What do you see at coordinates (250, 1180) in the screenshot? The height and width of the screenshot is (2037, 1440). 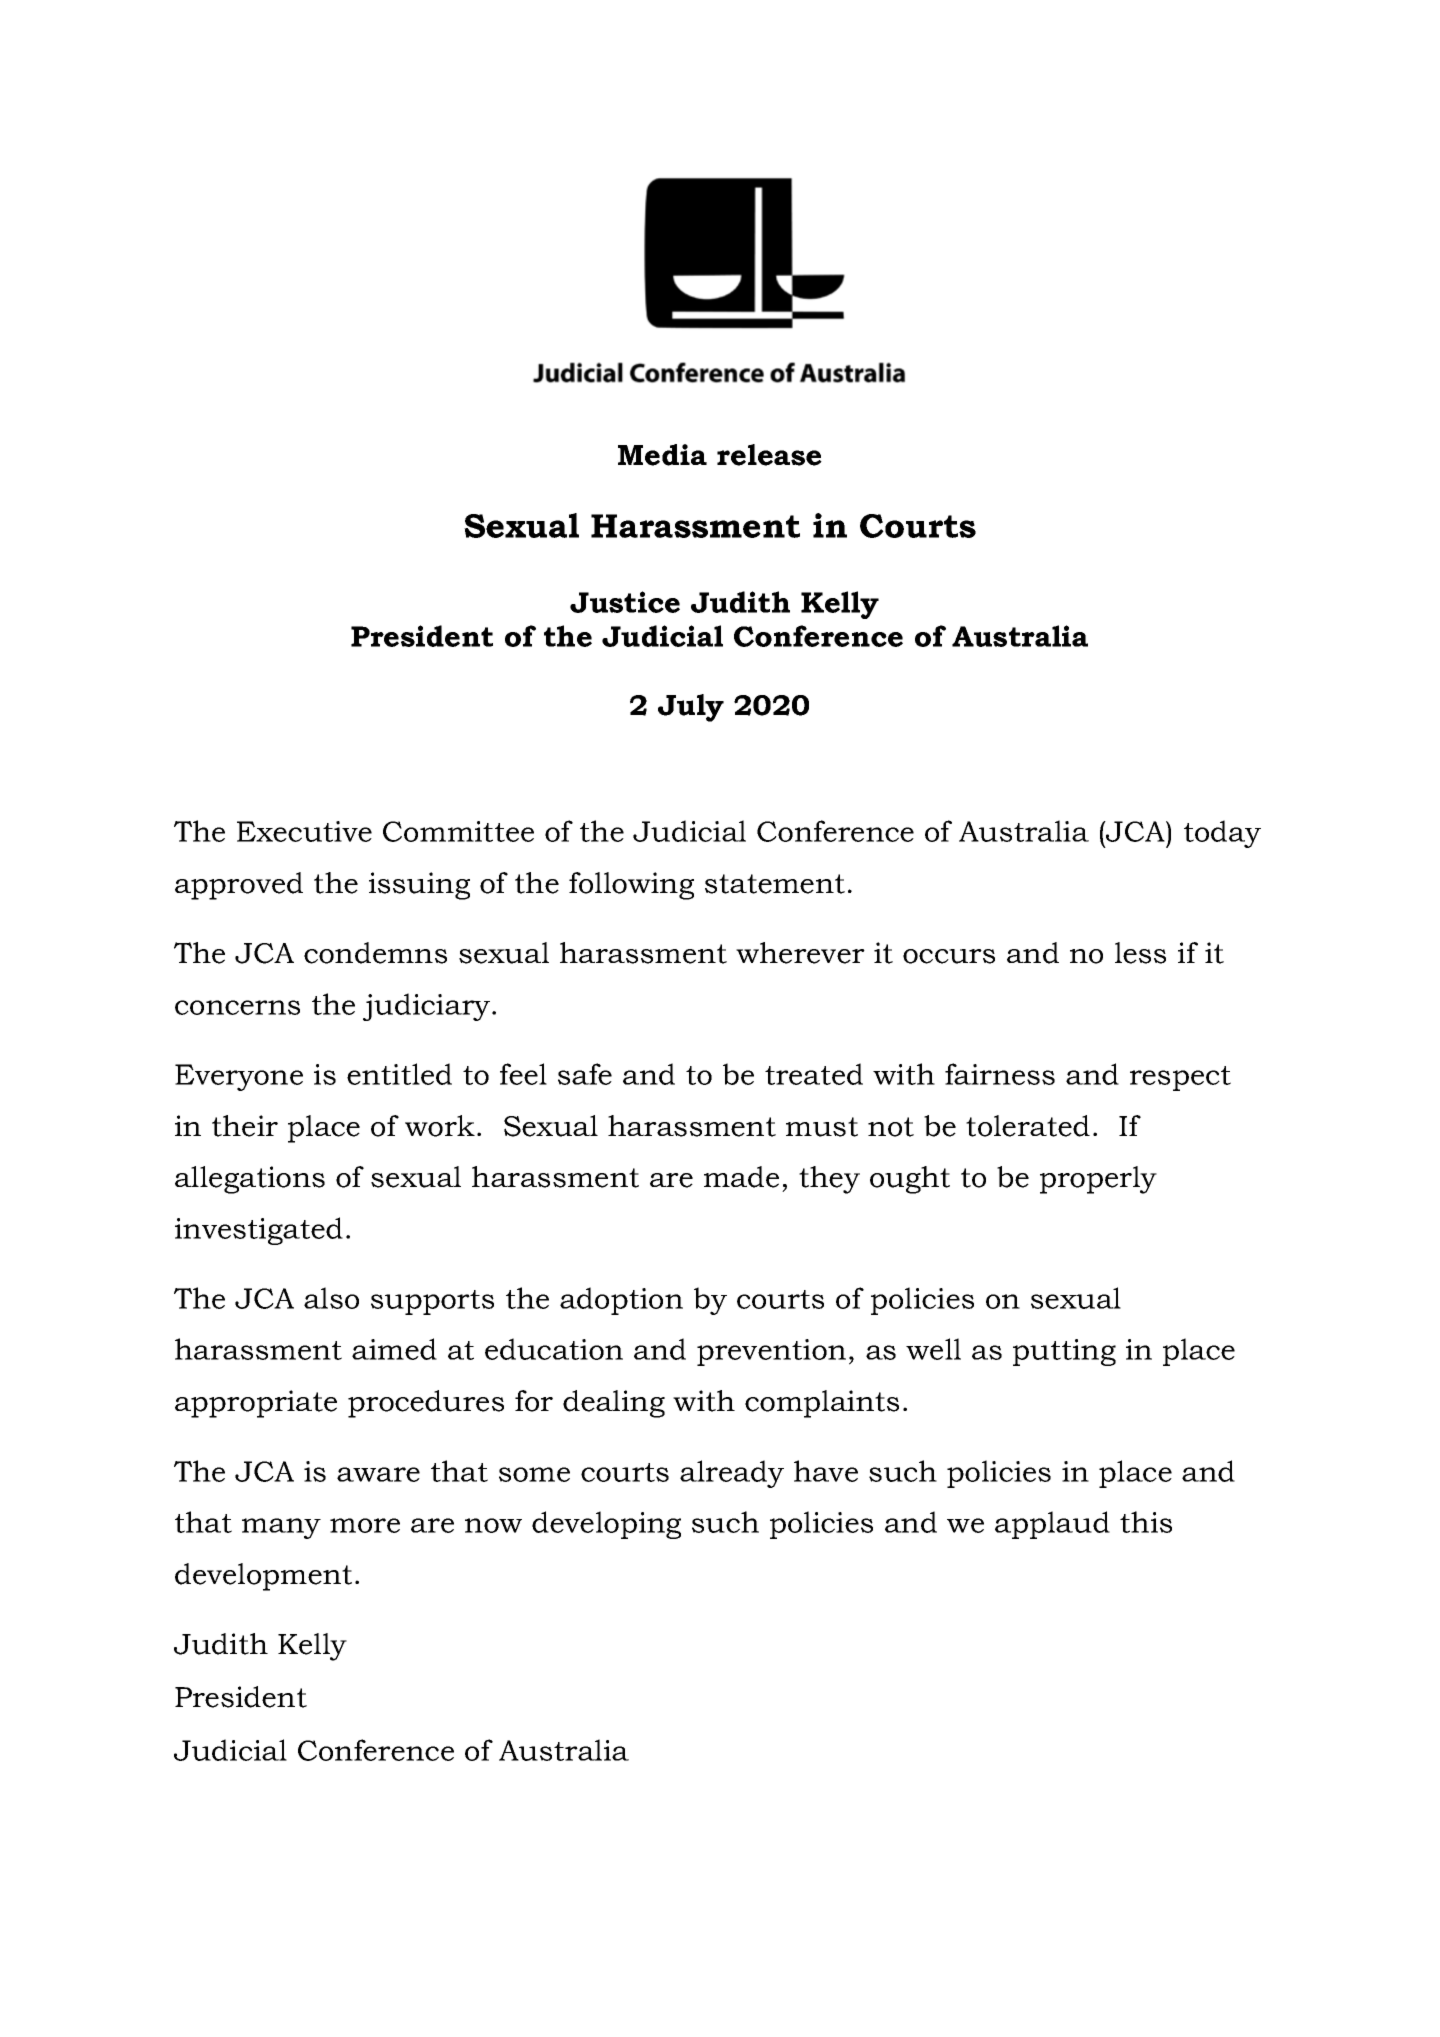 I see `allegations` at bounding box center [250, 1180].
